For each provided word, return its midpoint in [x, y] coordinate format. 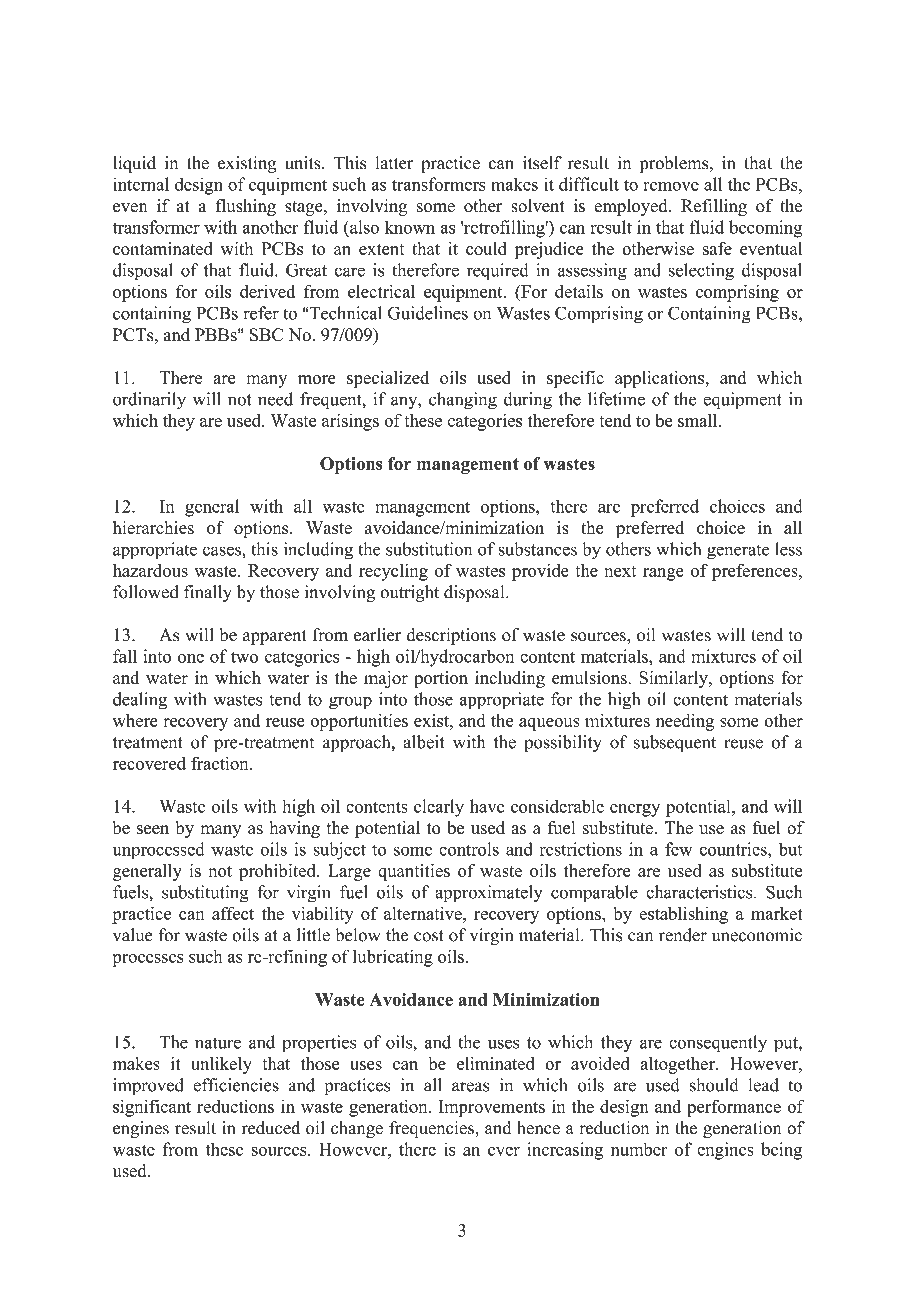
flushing [246, 207]
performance [734, 1108]
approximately [489, 894]
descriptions [451, 636]
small [699, 420]
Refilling [714, 207]
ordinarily [149, 401]
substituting [205, 894]
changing [463, 401]
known [410, 227]
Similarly [674, 679]
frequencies [432, 1129]
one [191, 658]
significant [152, 1108]
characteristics [699, 892]
